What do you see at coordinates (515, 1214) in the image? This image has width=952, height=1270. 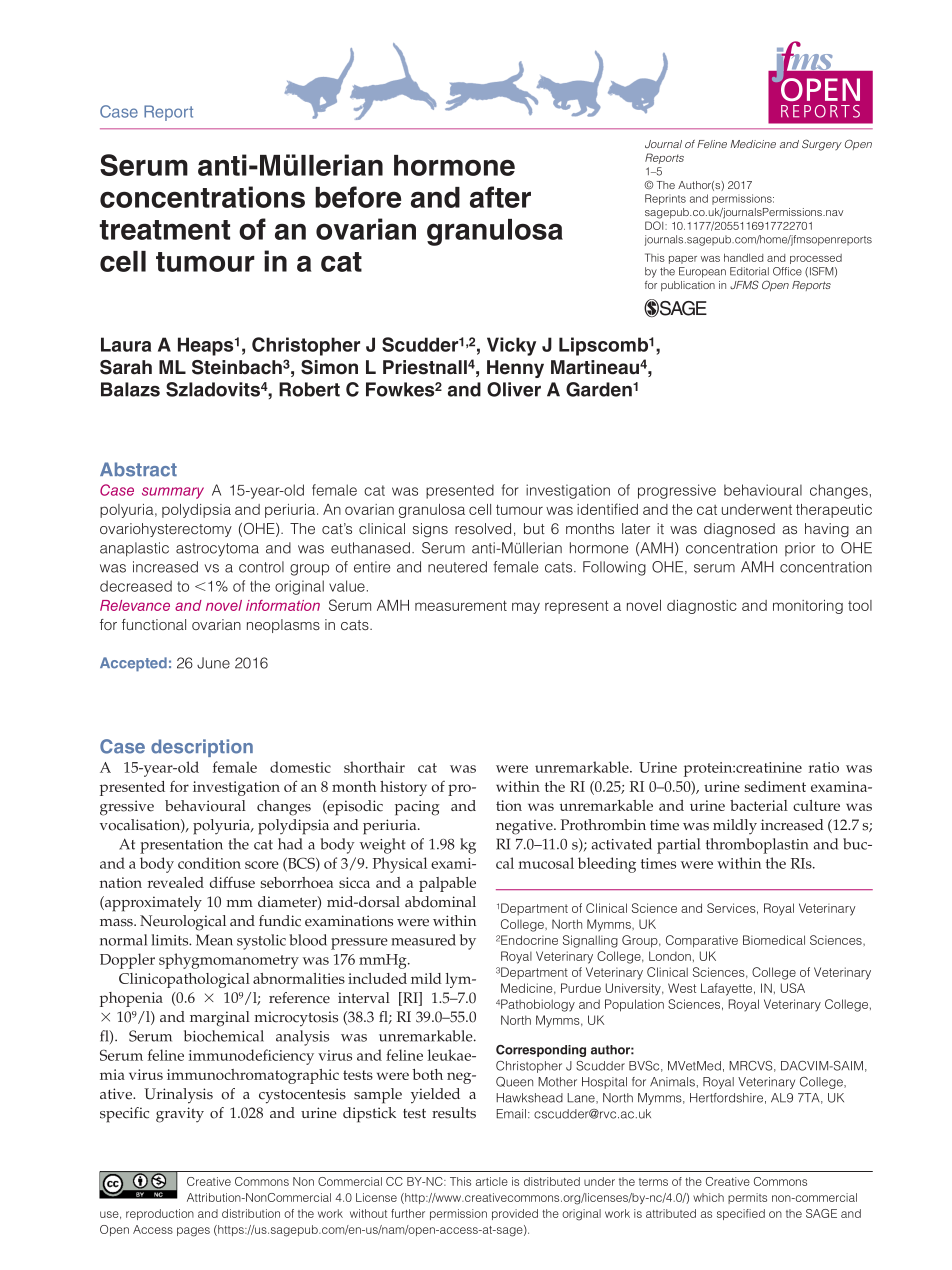 I see `provided` at bounding box center [515, 1214].
